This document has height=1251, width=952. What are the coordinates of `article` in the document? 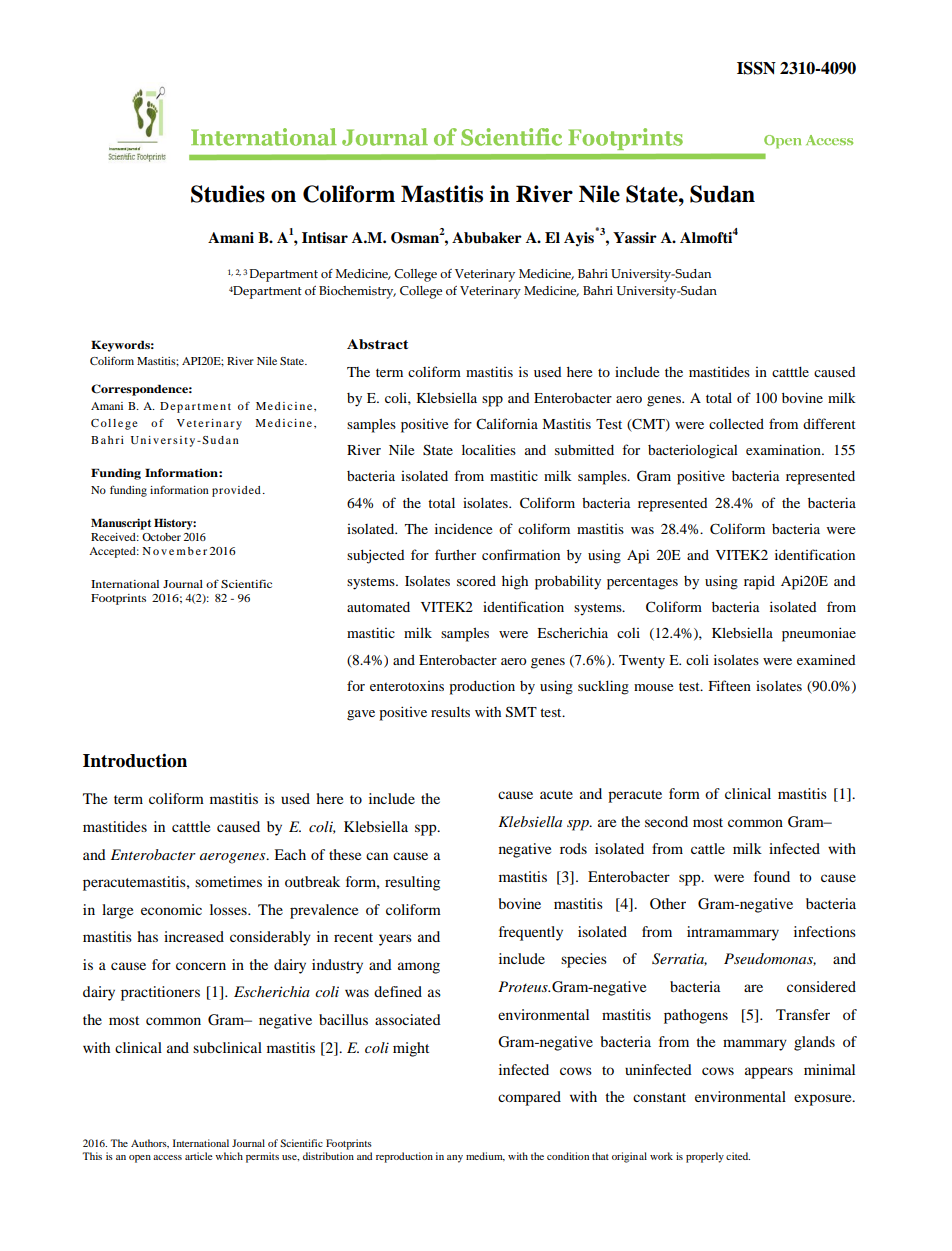 It's located at (198, 1156).
